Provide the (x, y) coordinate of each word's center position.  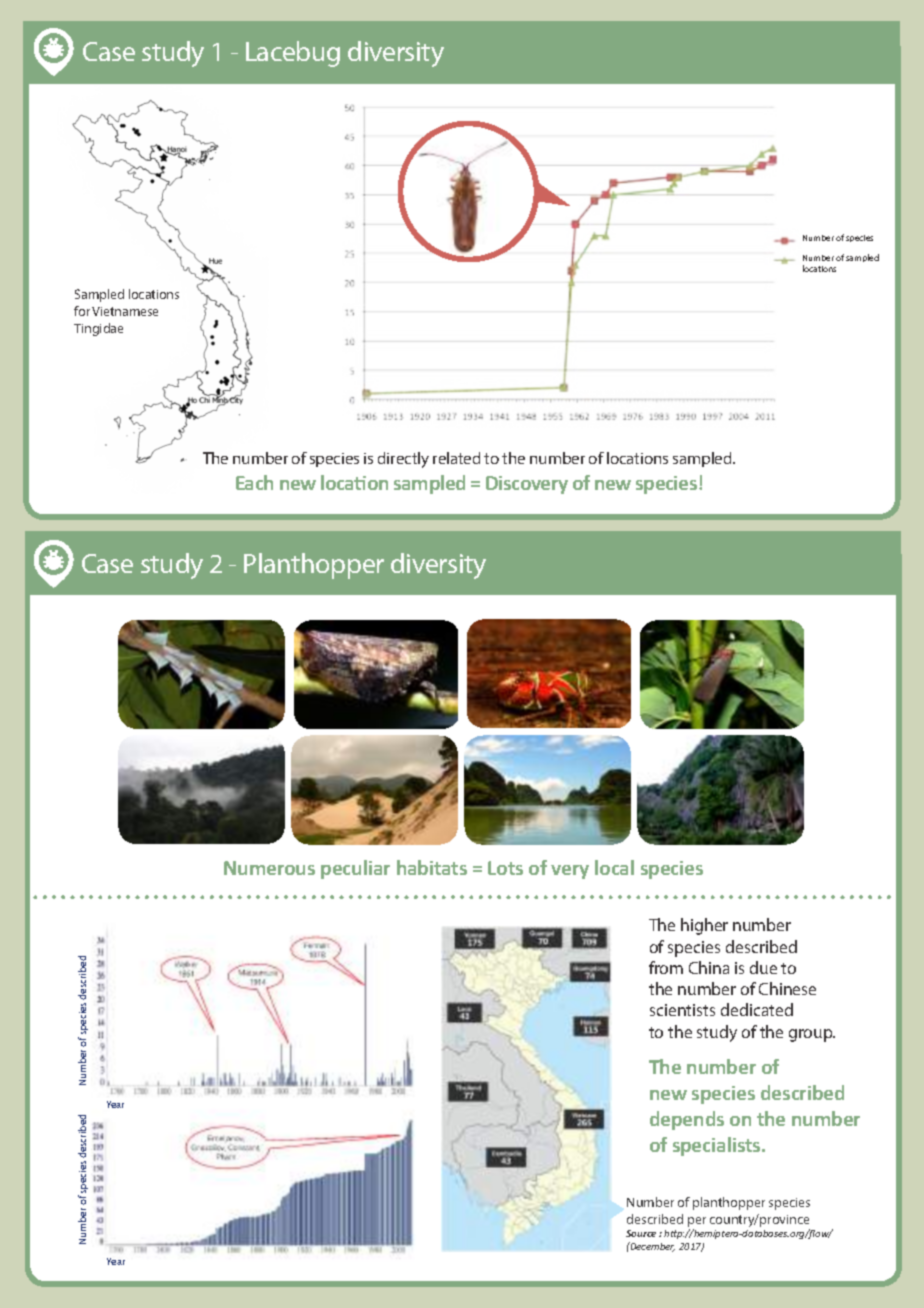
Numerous (269, 868)
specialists (718, 1146)
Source (641, 1233)
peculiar (355, 869)
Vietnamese (125, 311)
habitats (432, 867)
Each (254, 482)
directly (403, 460)
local (614, 867)
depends (687, 1120)
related (456, 458)
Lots (505, 868)
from (666, 967)
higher (704, 926)
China (709, 967)
